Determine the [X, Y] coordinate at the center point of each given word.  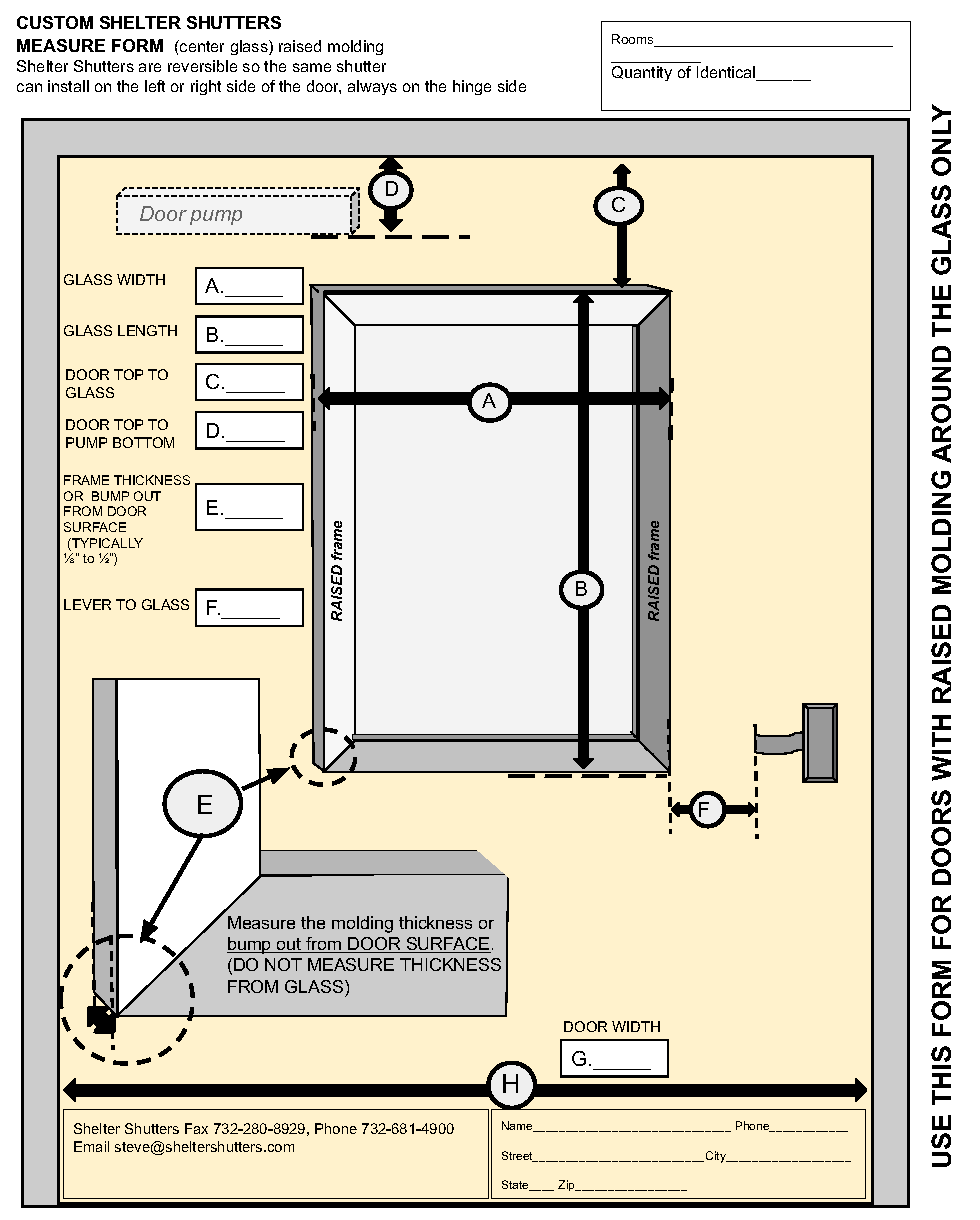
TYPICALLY [106, 544]
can [29, 87]
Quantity [642, 73]
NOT [283, 964]
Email [91, 1146]
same [312, 67]
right [206, 87]
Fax [196, 1128]
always [372, 87]
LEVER [87, 604]
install [68, 86]
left [155, 86]
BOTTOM [143, 442]
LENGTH [147, 330]
